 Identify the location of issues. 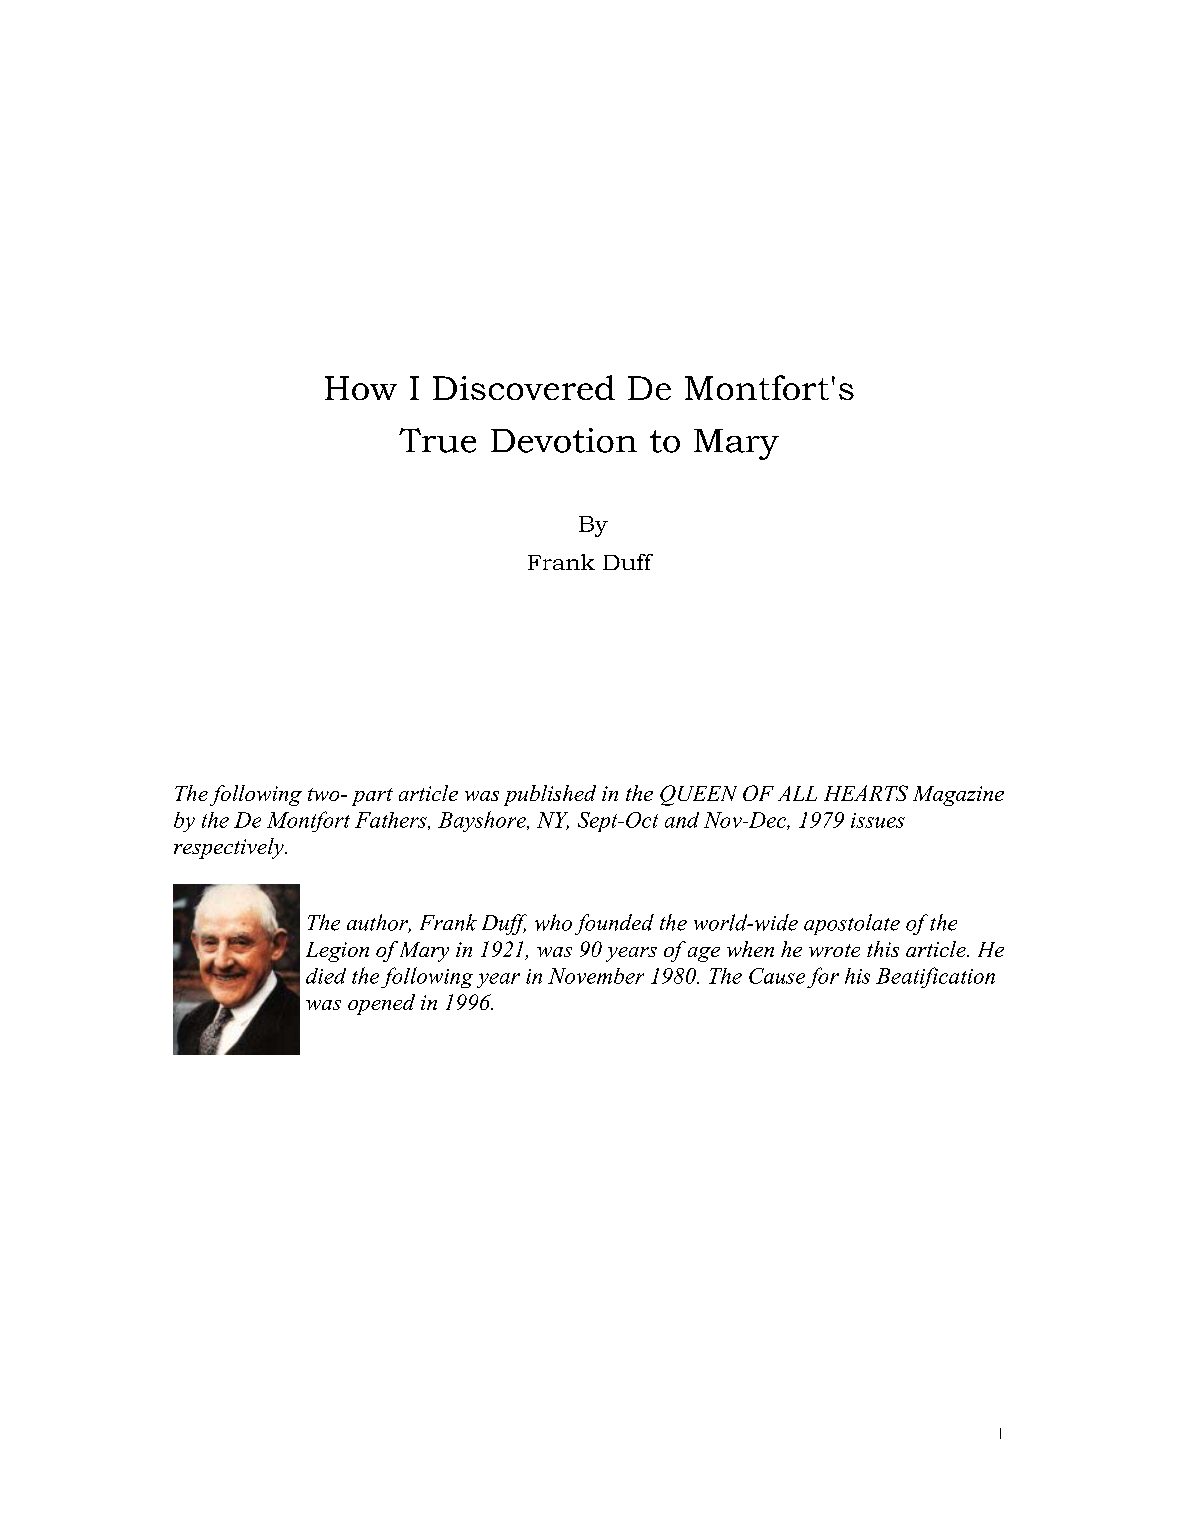
(878, 820).
